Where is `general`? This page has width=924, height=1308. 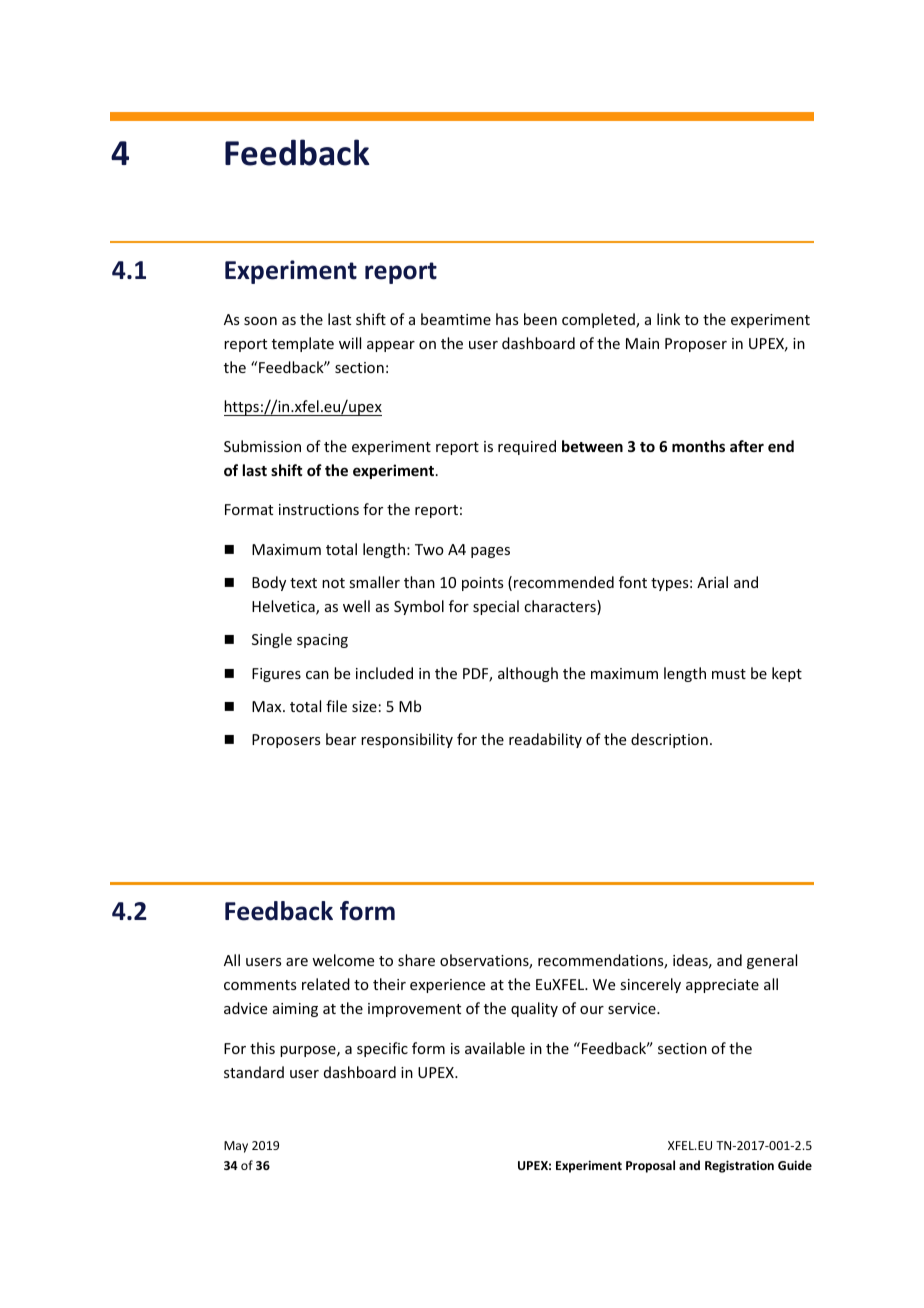
general is located at coordinates (772, 961).
